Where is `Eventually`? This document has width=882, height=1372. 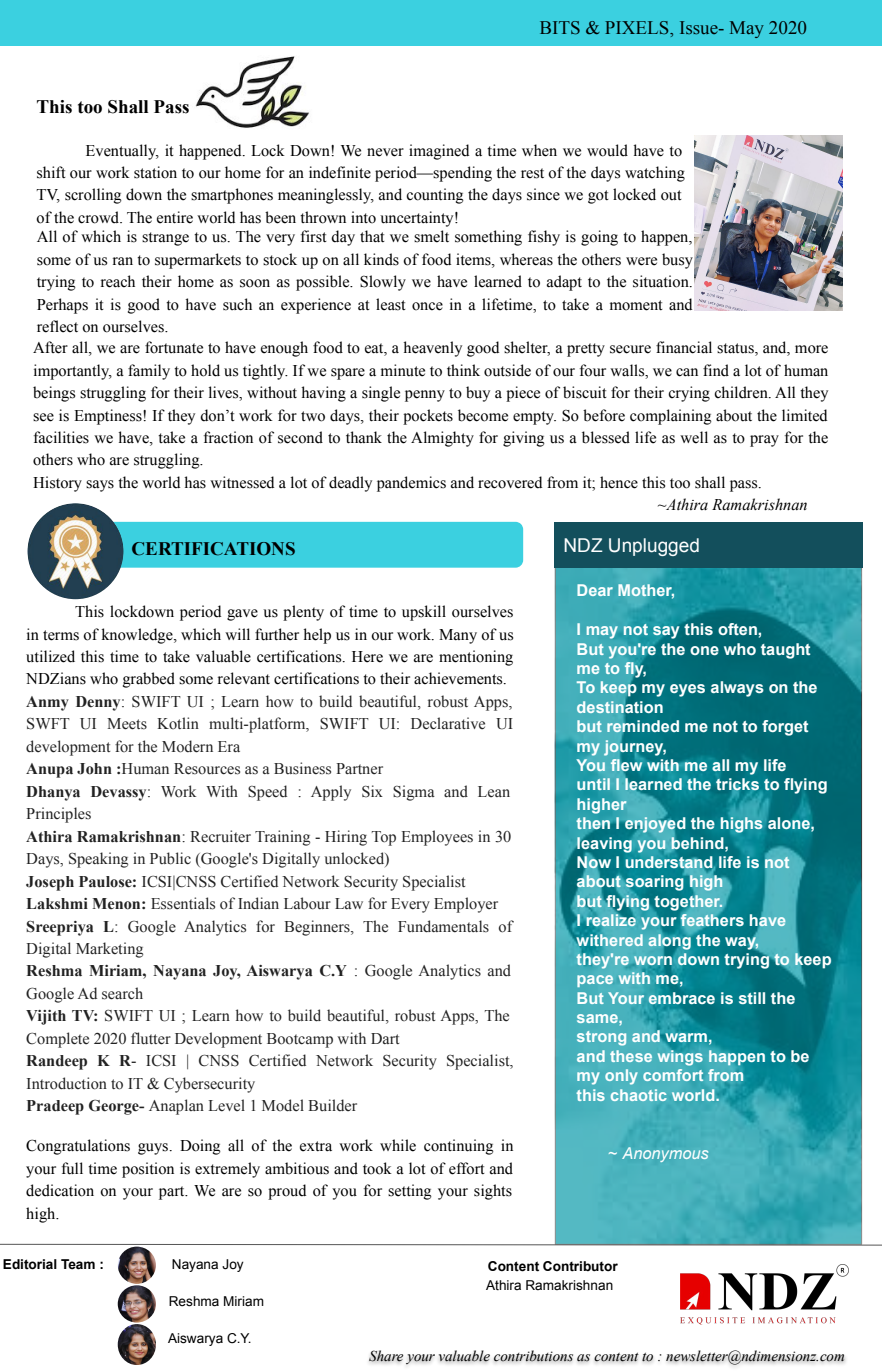 Eventually is located at coordinates (122, 152).
